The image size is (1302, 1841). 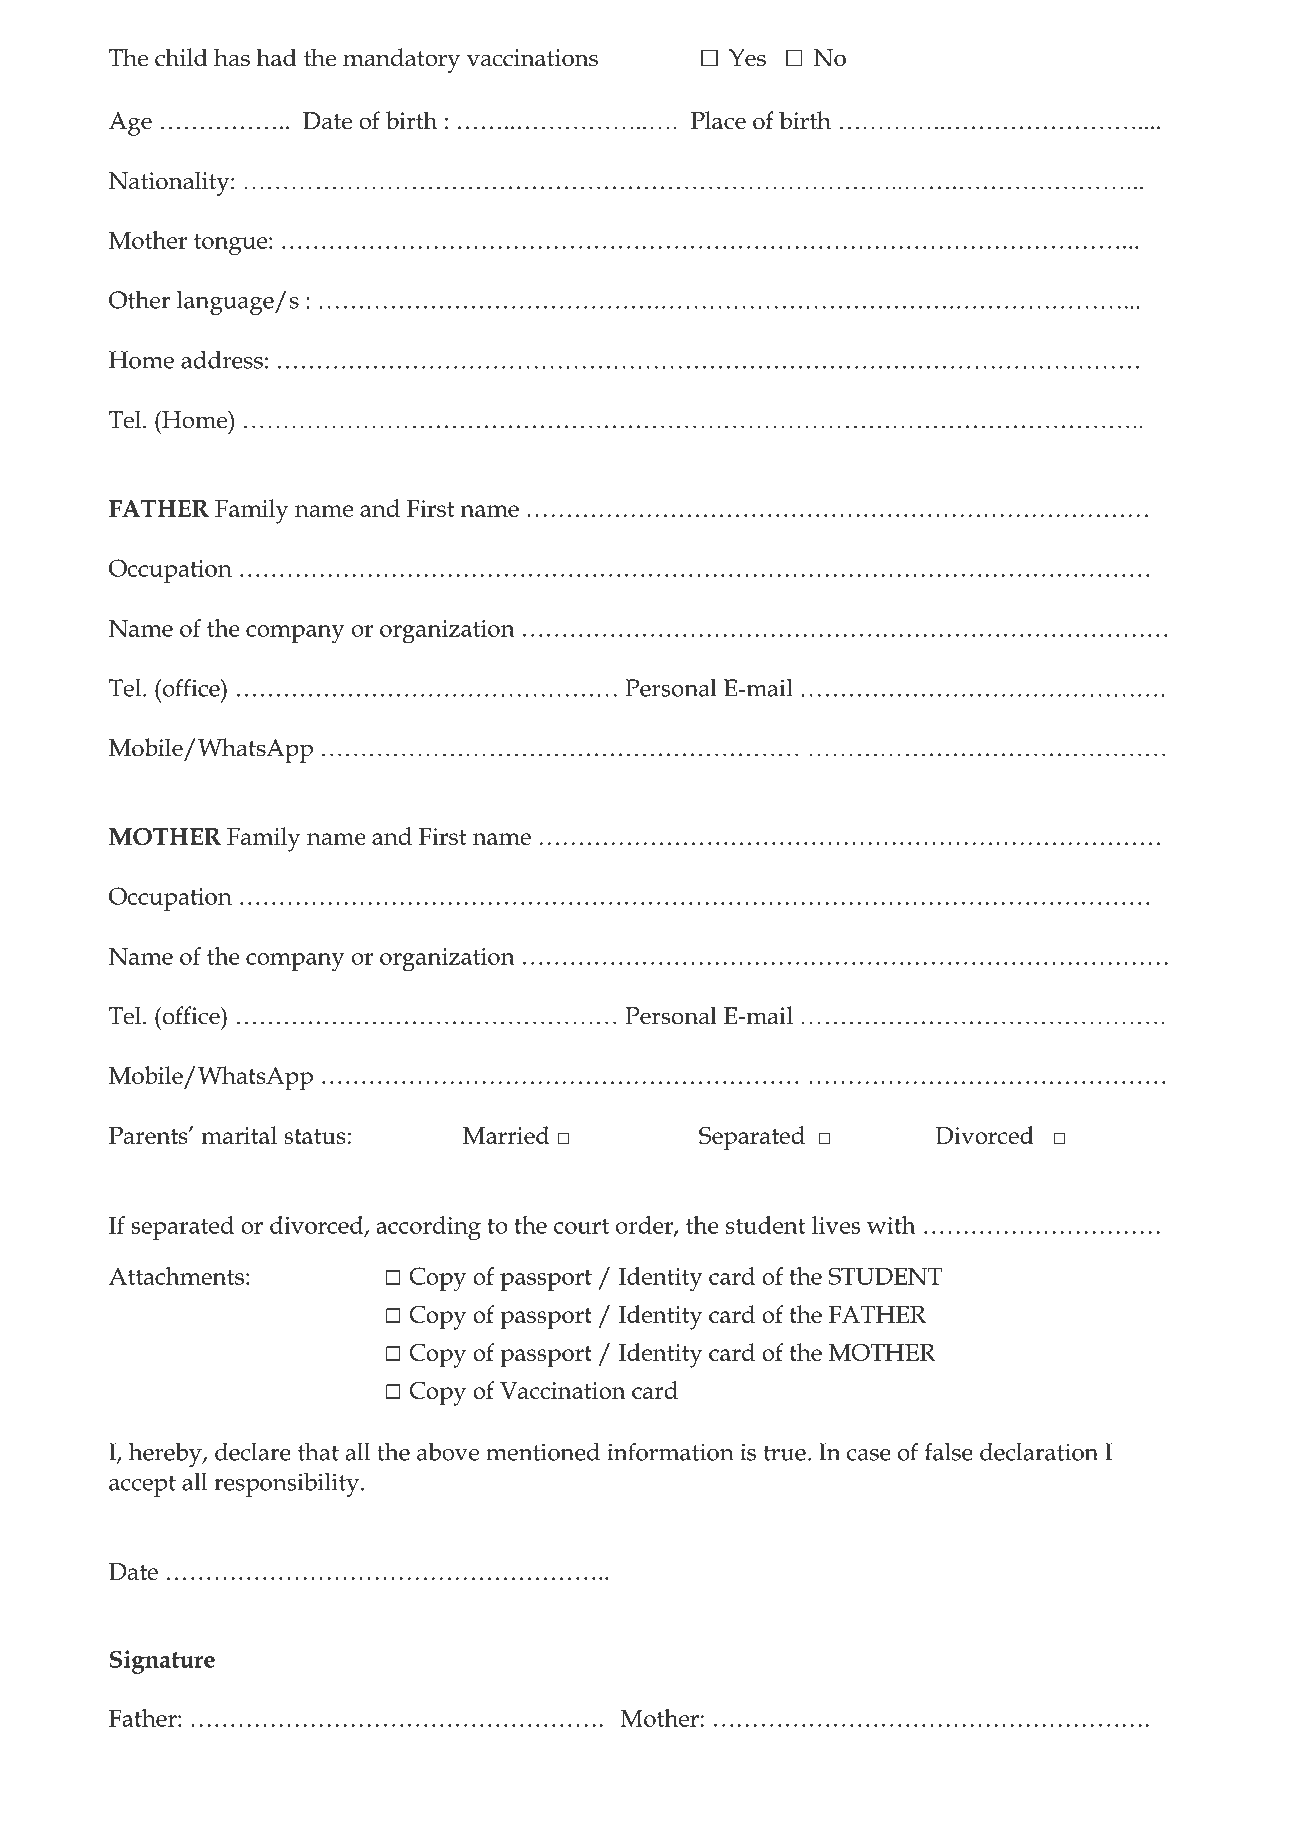 What do you see at coordinates (718, 120) in the document?
I see `Place` at bounding box center [718, 120].
